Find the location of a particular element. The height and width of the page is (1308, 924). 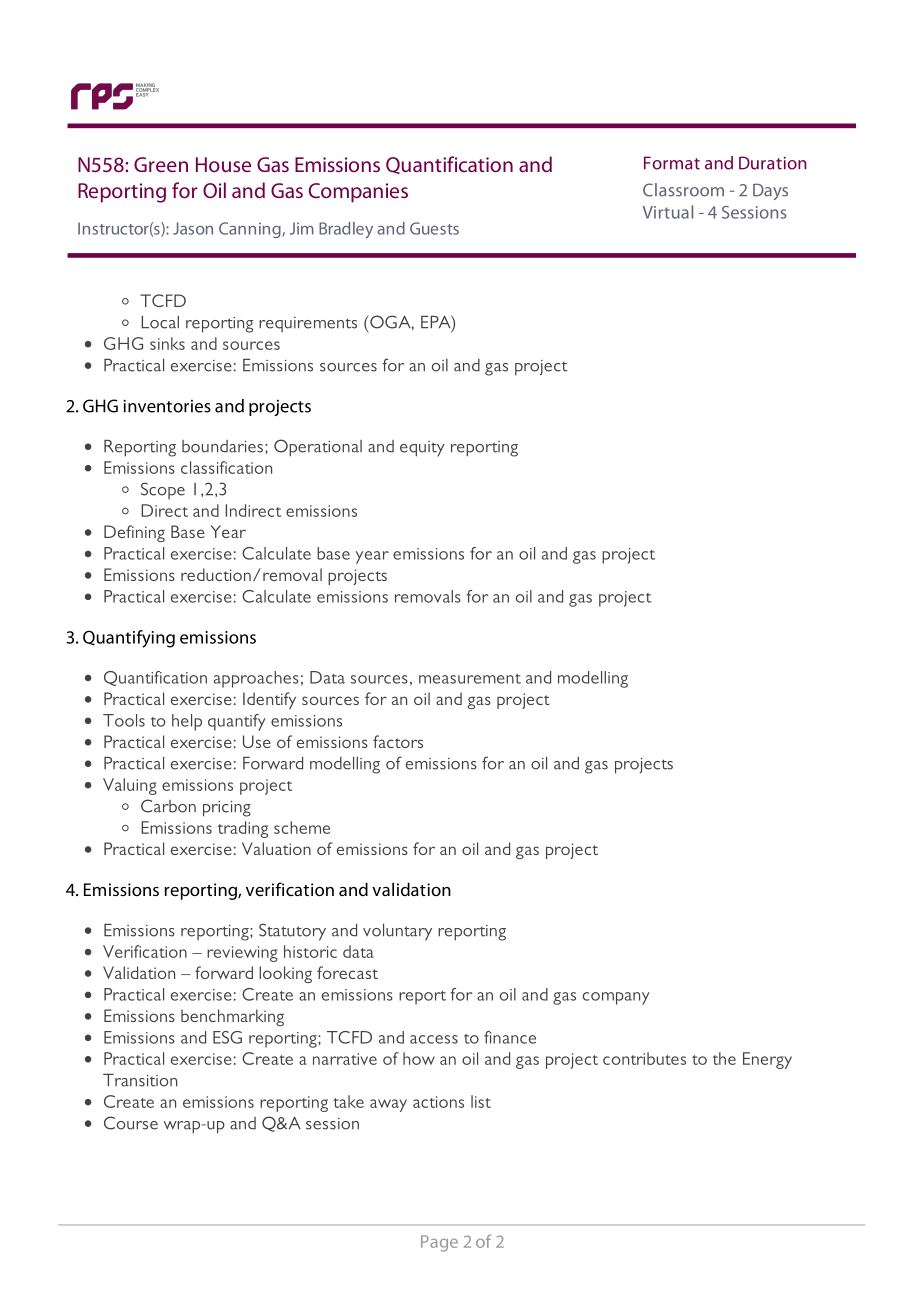

Course is located at coordinates (131, 1123).
